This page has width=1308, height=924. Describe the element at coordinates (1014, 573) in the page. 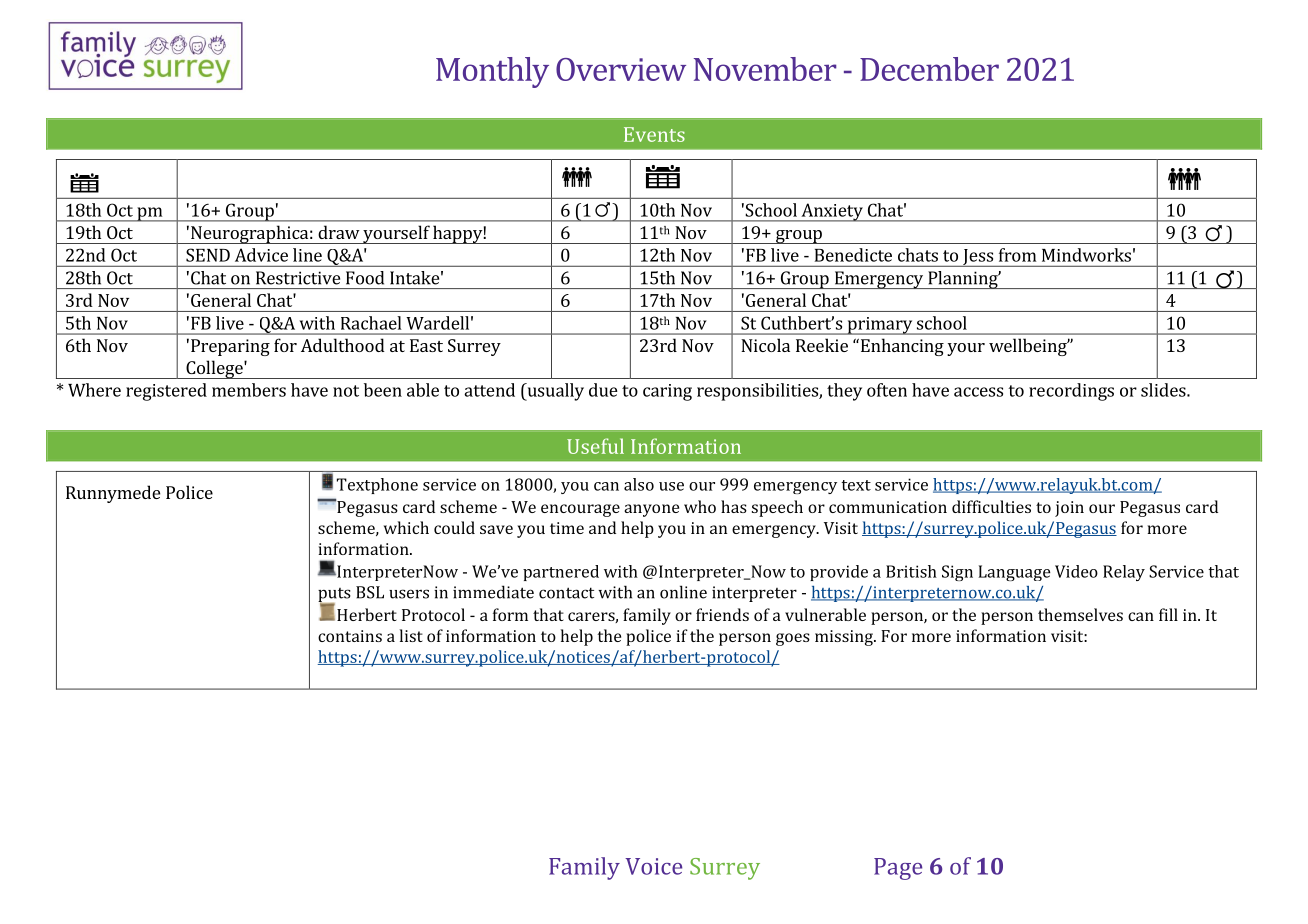

I see `Language` at that location.
